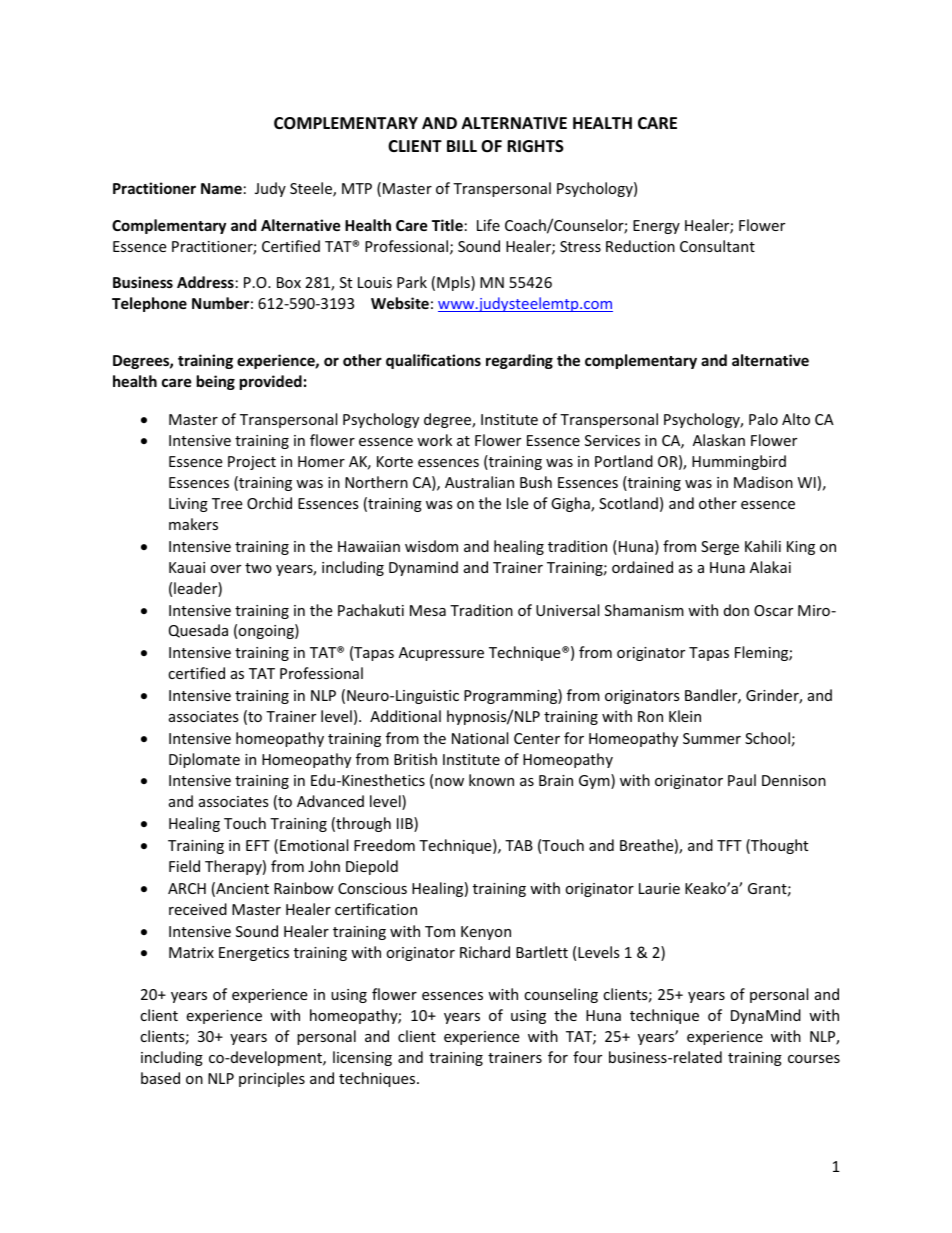 The height and width of the screenshot is (1233, 952). I want to click on courses, so click(814, 1059).
